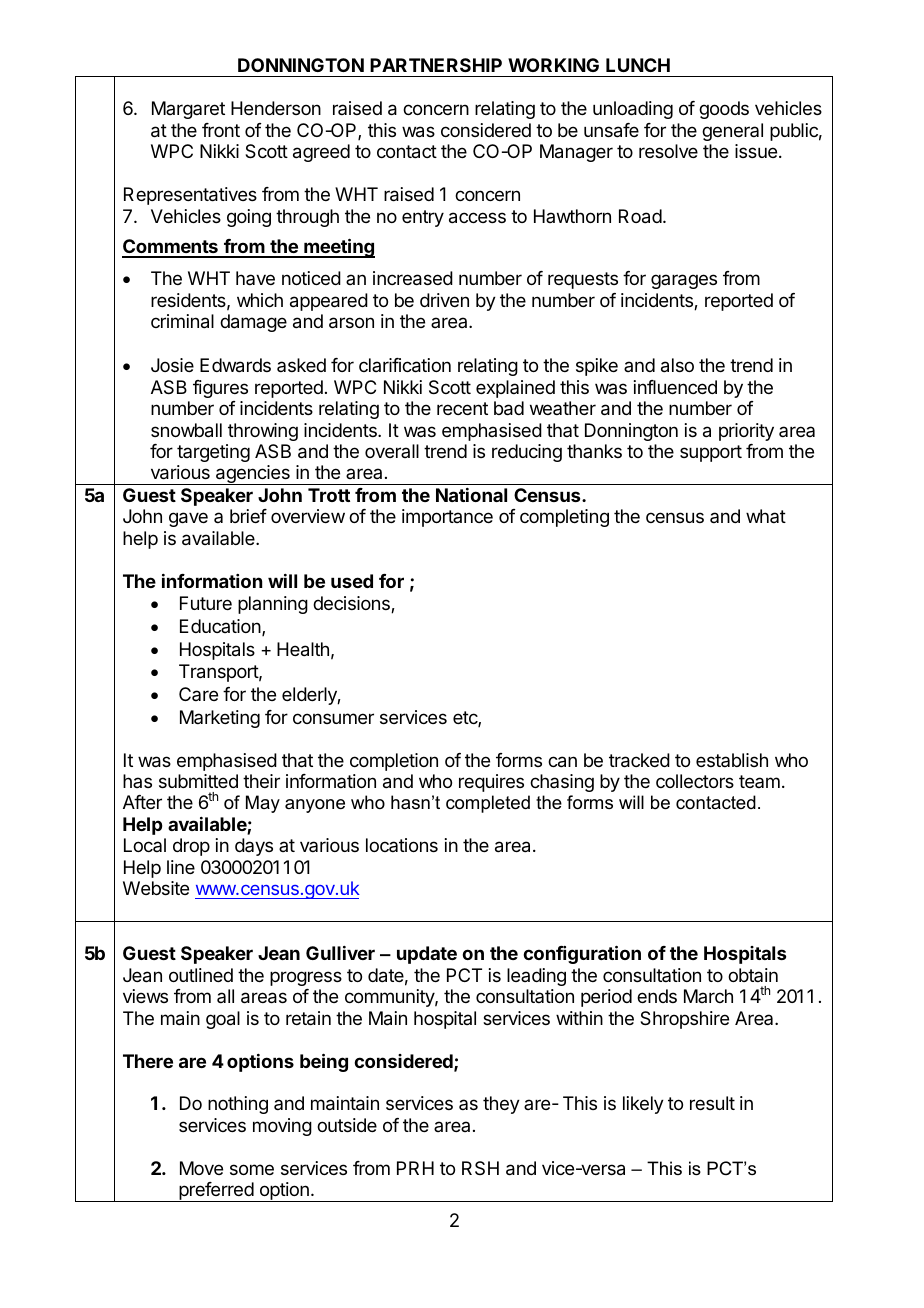 This screenshot has height=1308, width=924. What do you see at coordinates (724, 110) in the screenshot?
I see `goods` at bounding box center [724, 110].
